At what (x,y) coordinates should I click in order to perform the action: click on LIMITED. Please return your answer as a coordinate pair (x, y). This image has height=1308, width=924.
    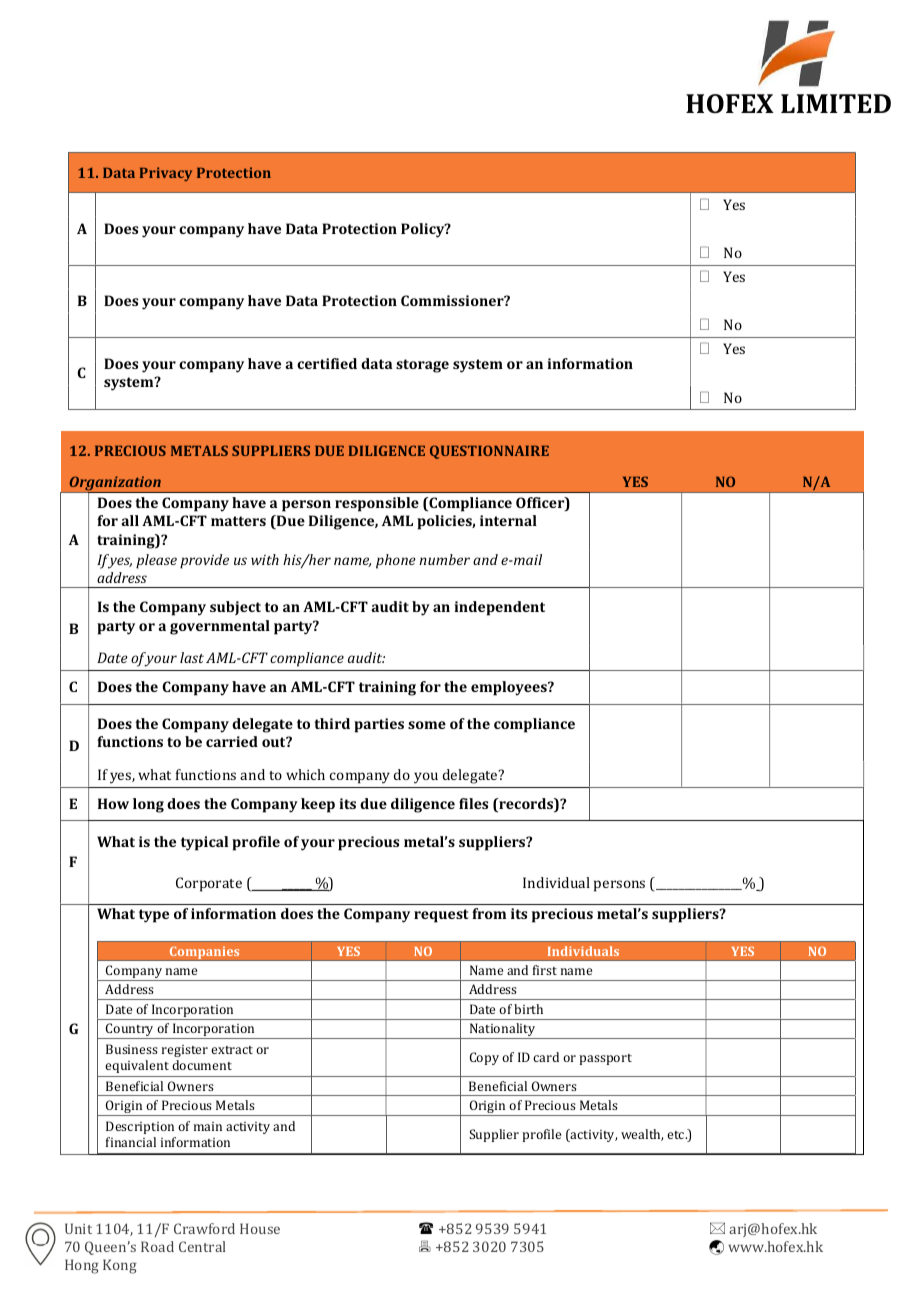
    Looking at the image, I should click on (836, 103).
